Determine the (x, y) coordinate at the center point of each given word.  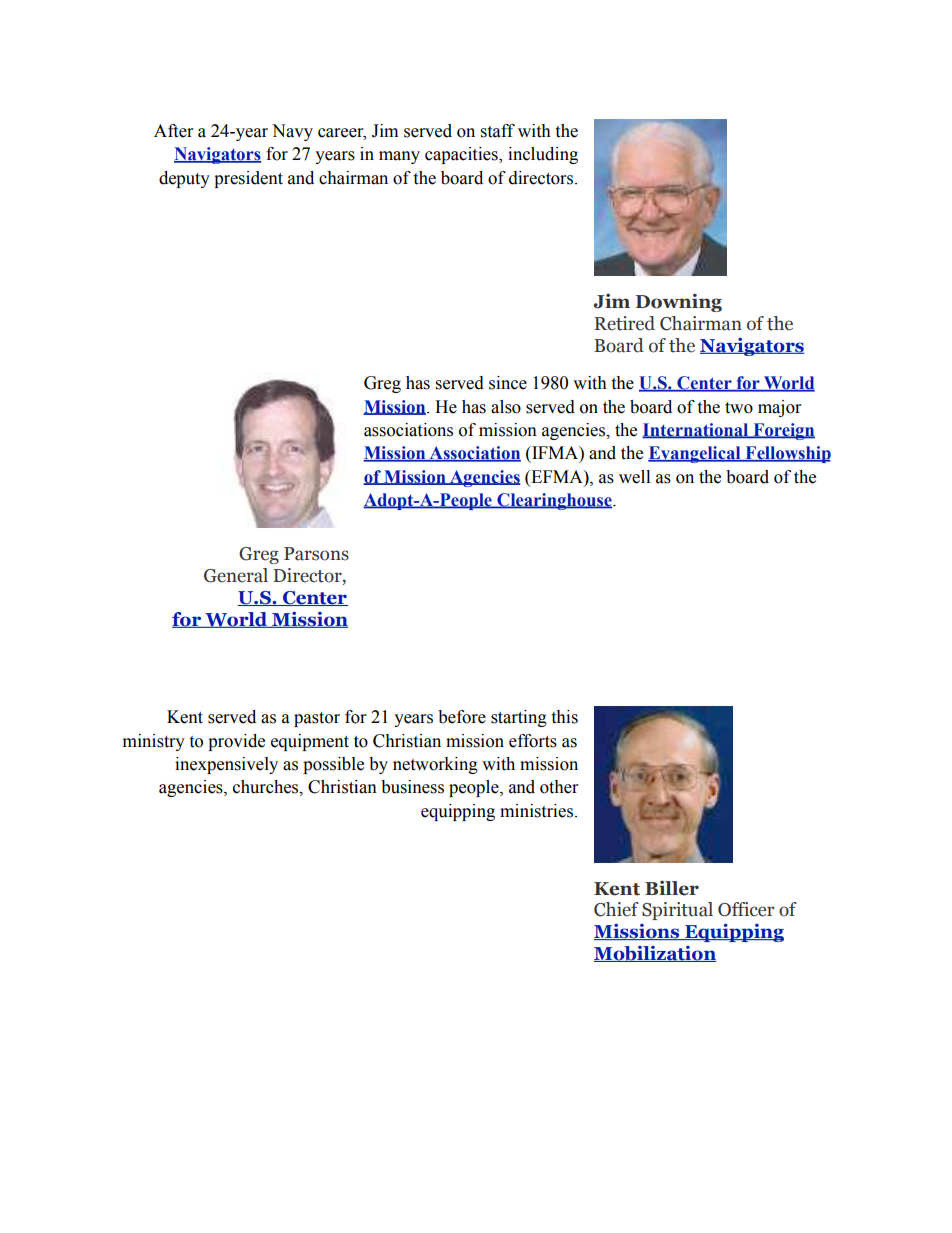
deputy (184, 179)
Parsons (316, 554)
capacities (462, 155)
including (543, 155)
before (462, 717)
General (236, 575)
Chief (616, 909)
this (564, 717)
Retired (624, 323)
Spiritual (677, 911)
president (248, 179)
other (559, 787)
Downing (678, 302)
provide (236, 742)
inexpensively (226, 765)
